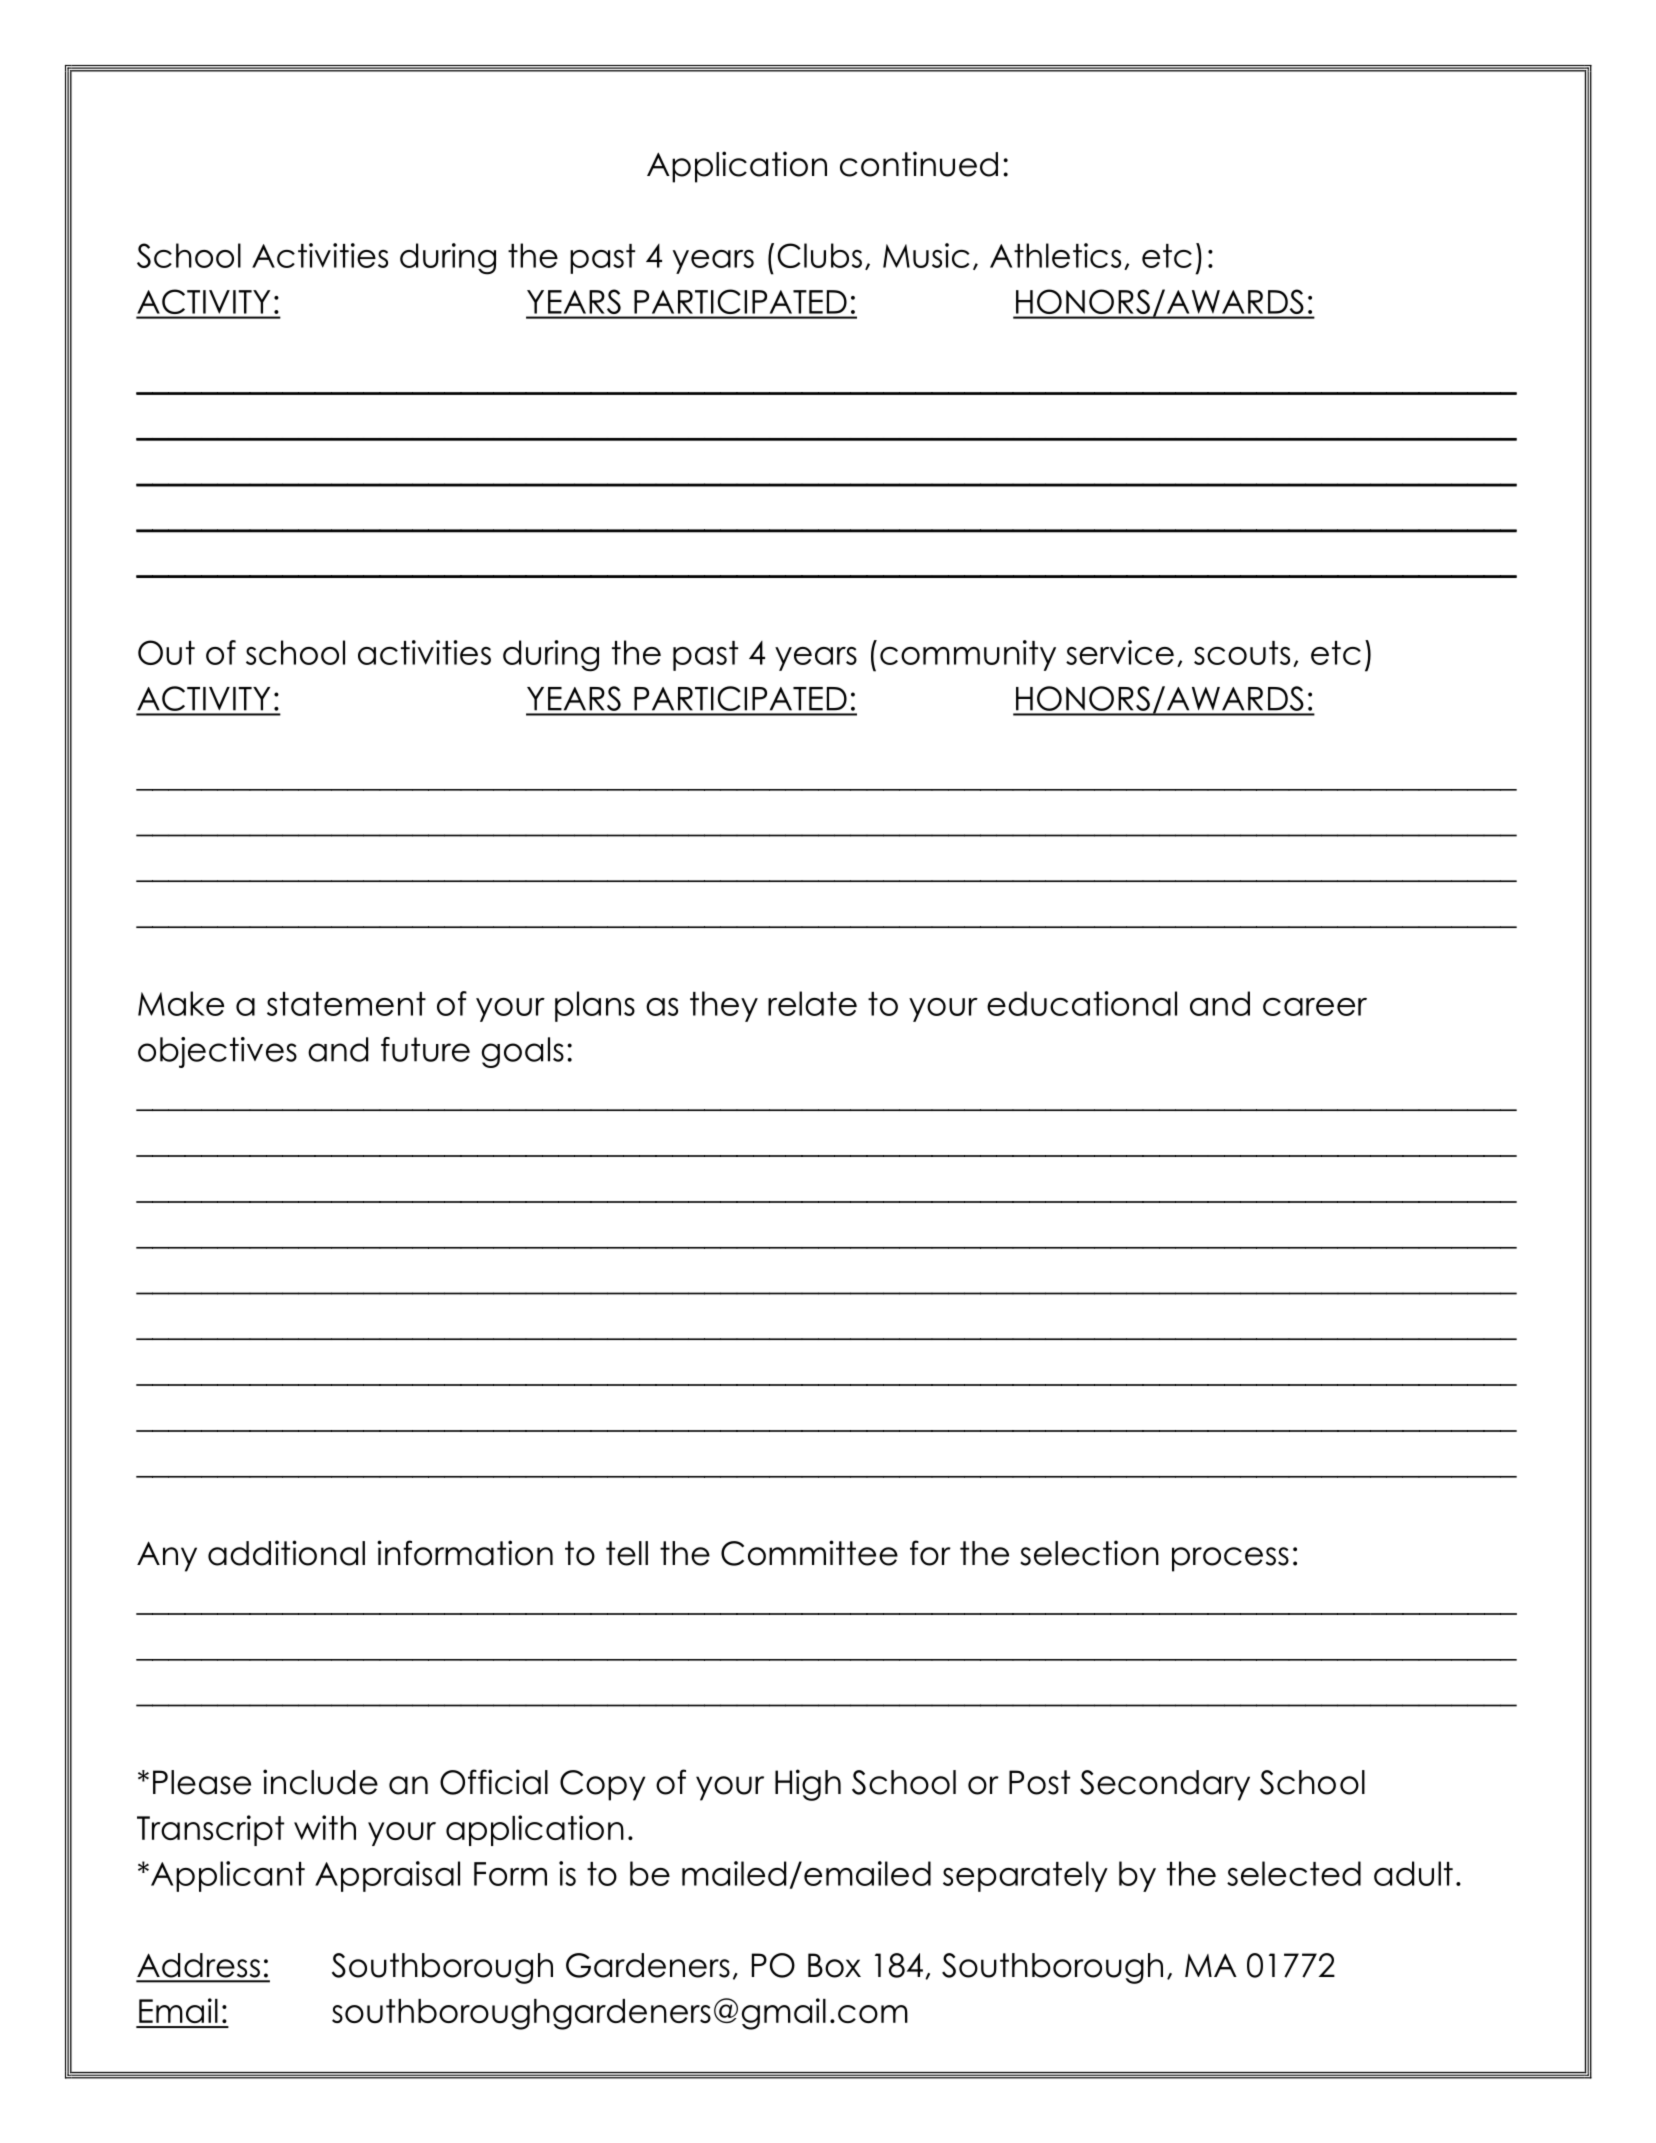 The height and width of the screenshot is (2143, 1656). What do you see at coordinates (1230, 1559) in the screenshot?
I see `process` at bounding box center [1230, 1559].
